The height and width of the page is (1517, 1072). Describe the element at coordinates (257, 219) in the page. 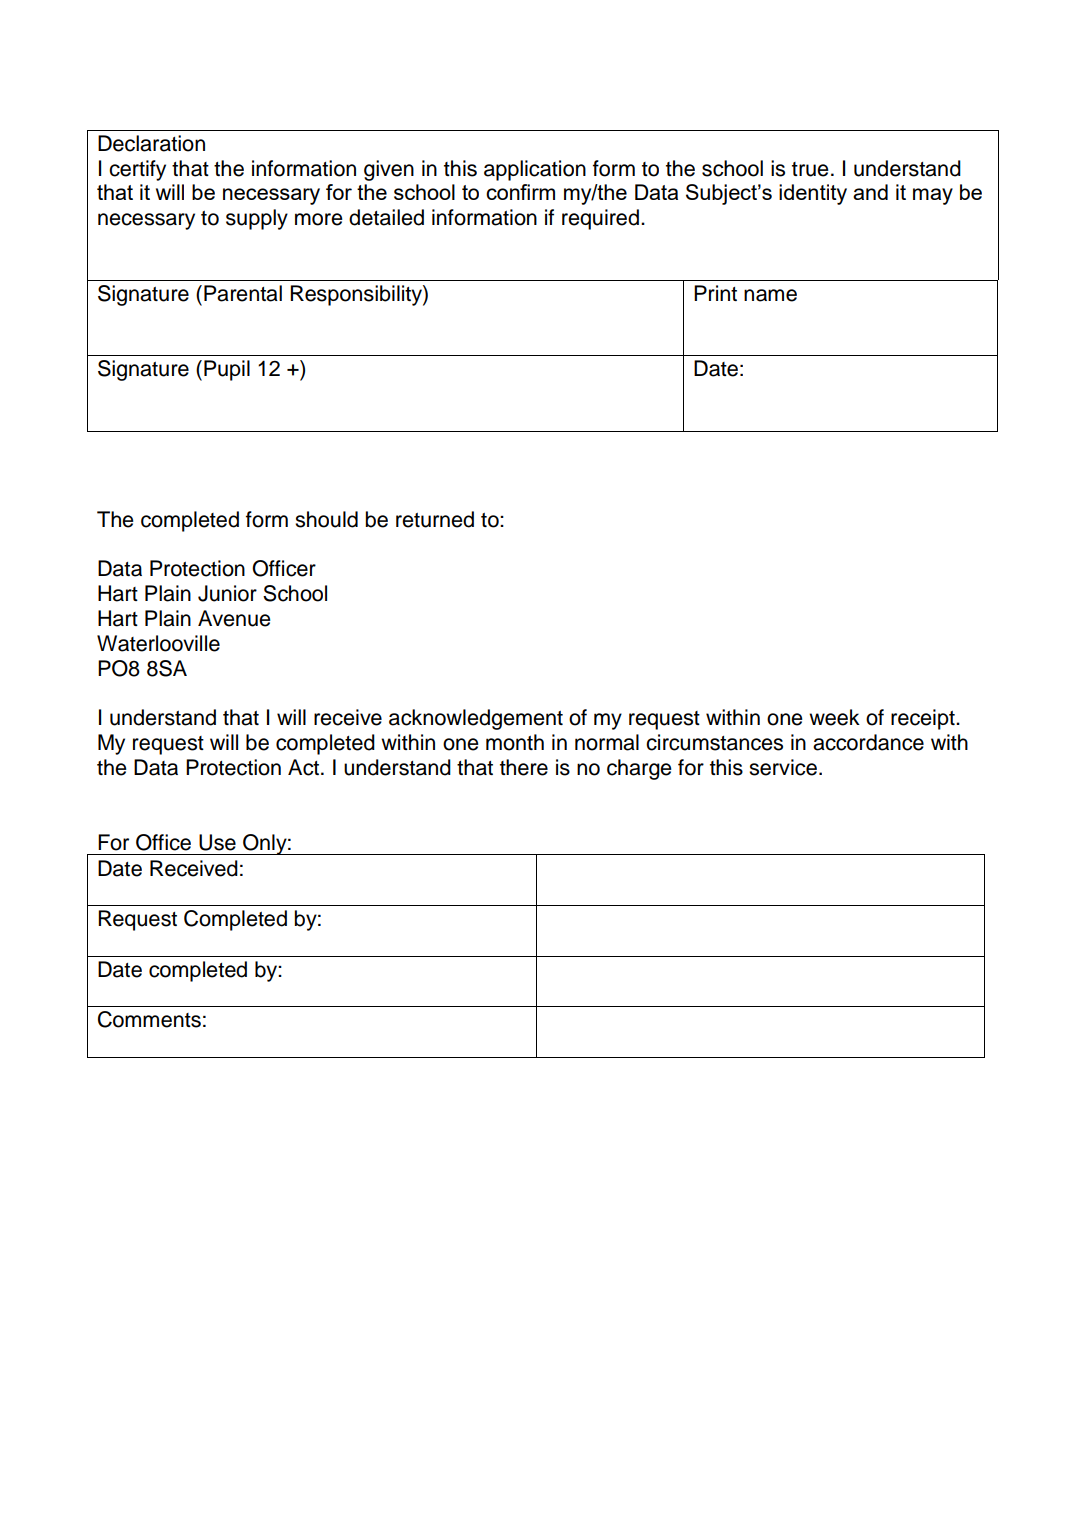

I see `supply` at that location.
